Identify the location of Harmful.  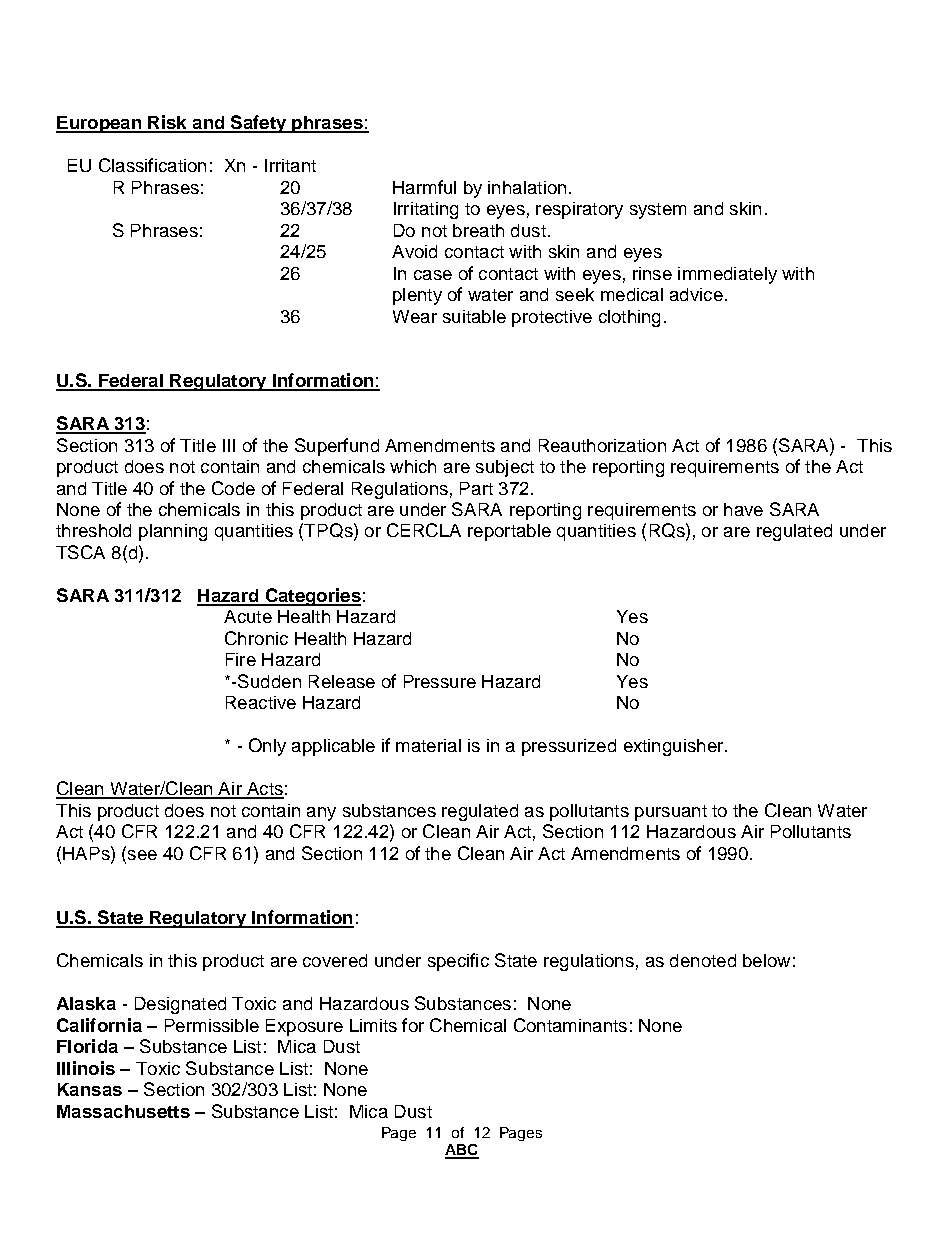
(424, 187).
